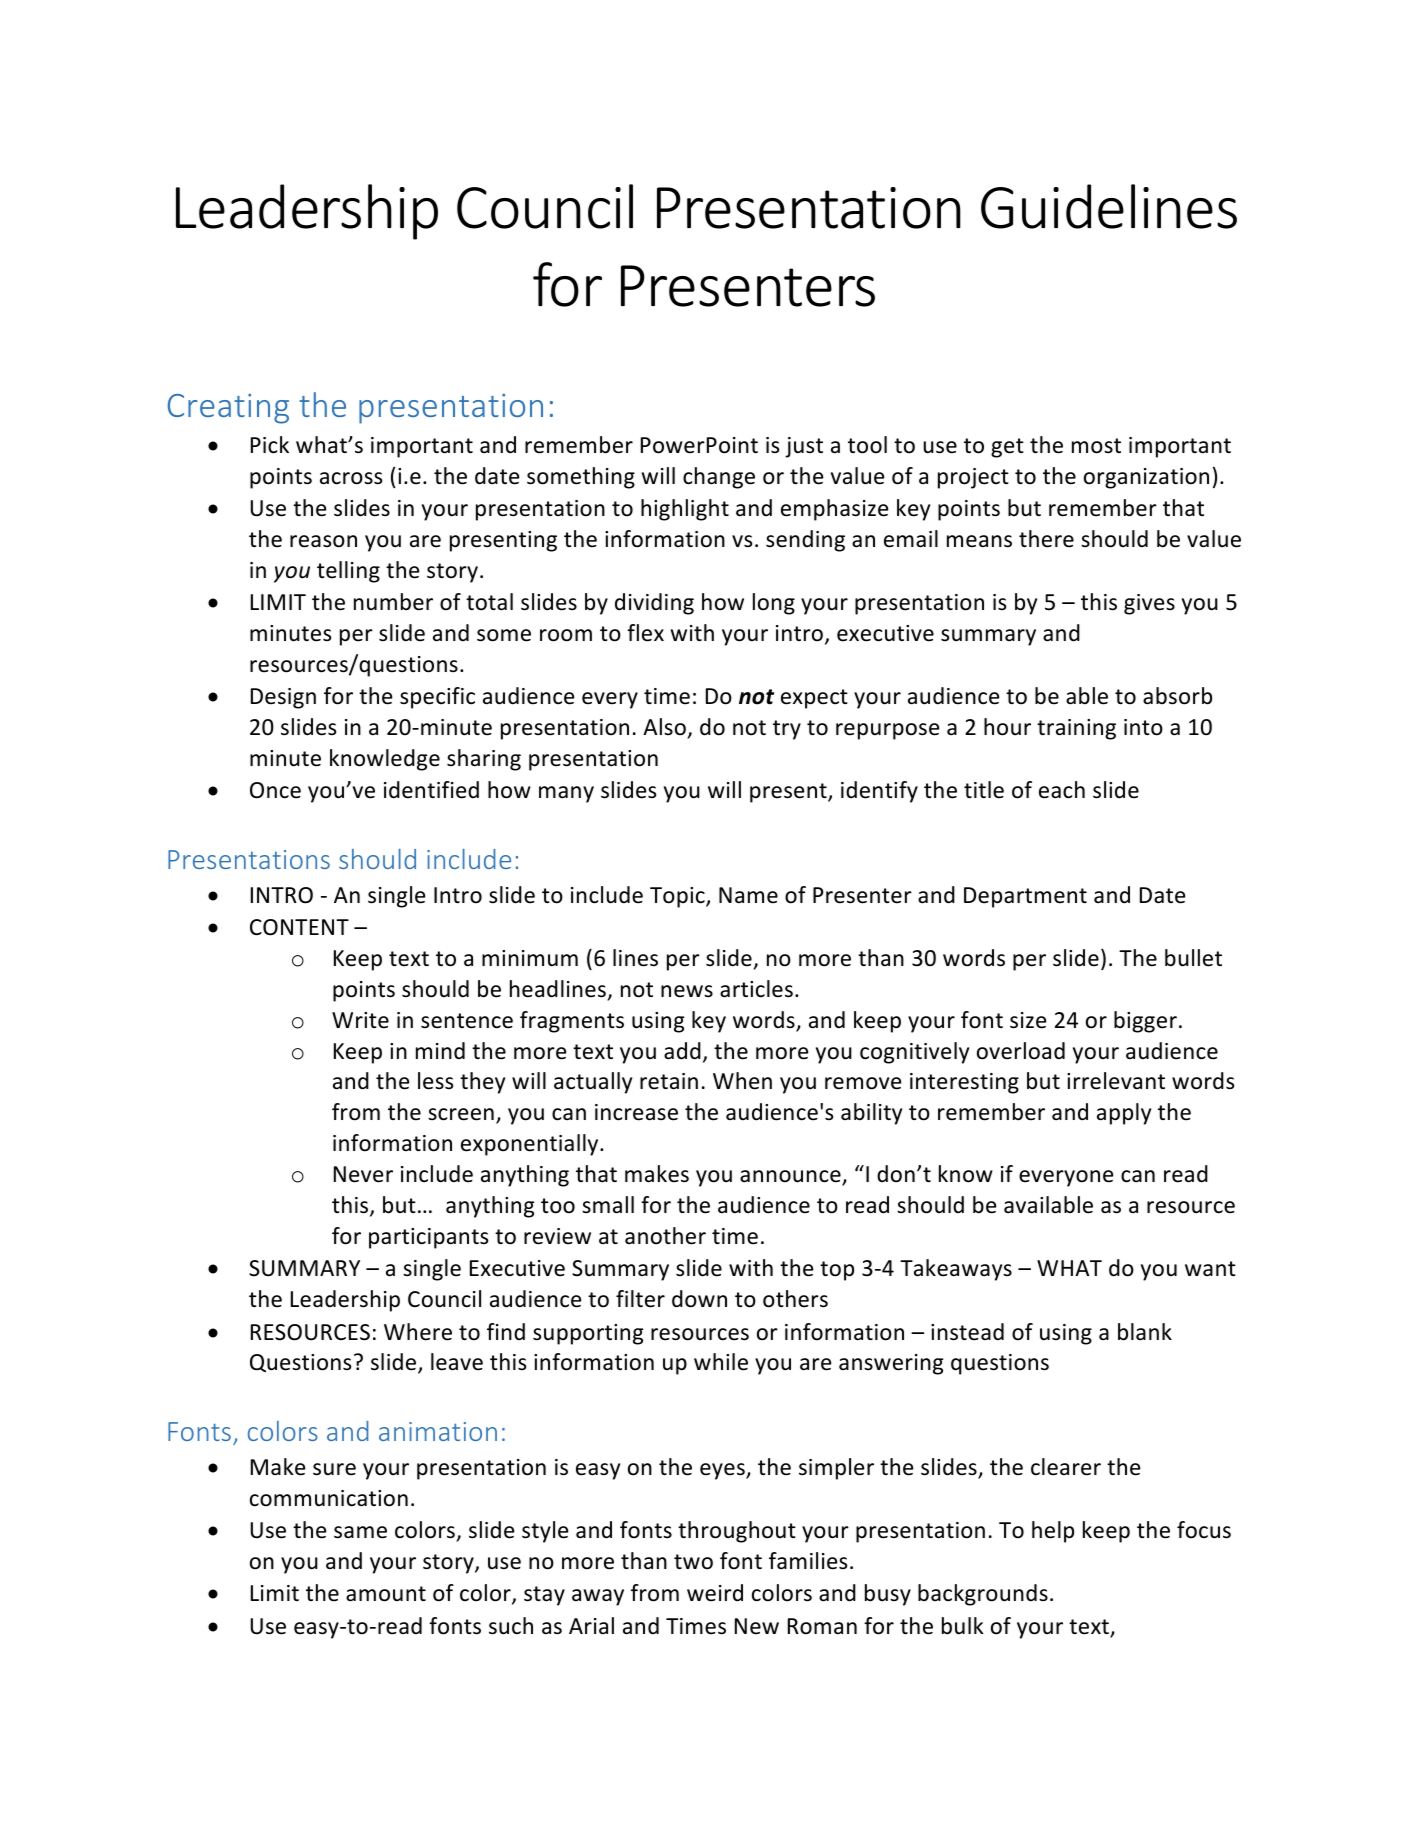 The height and width of the document is (1824, 1410). I want to click on Write, so click(360, 1020).
